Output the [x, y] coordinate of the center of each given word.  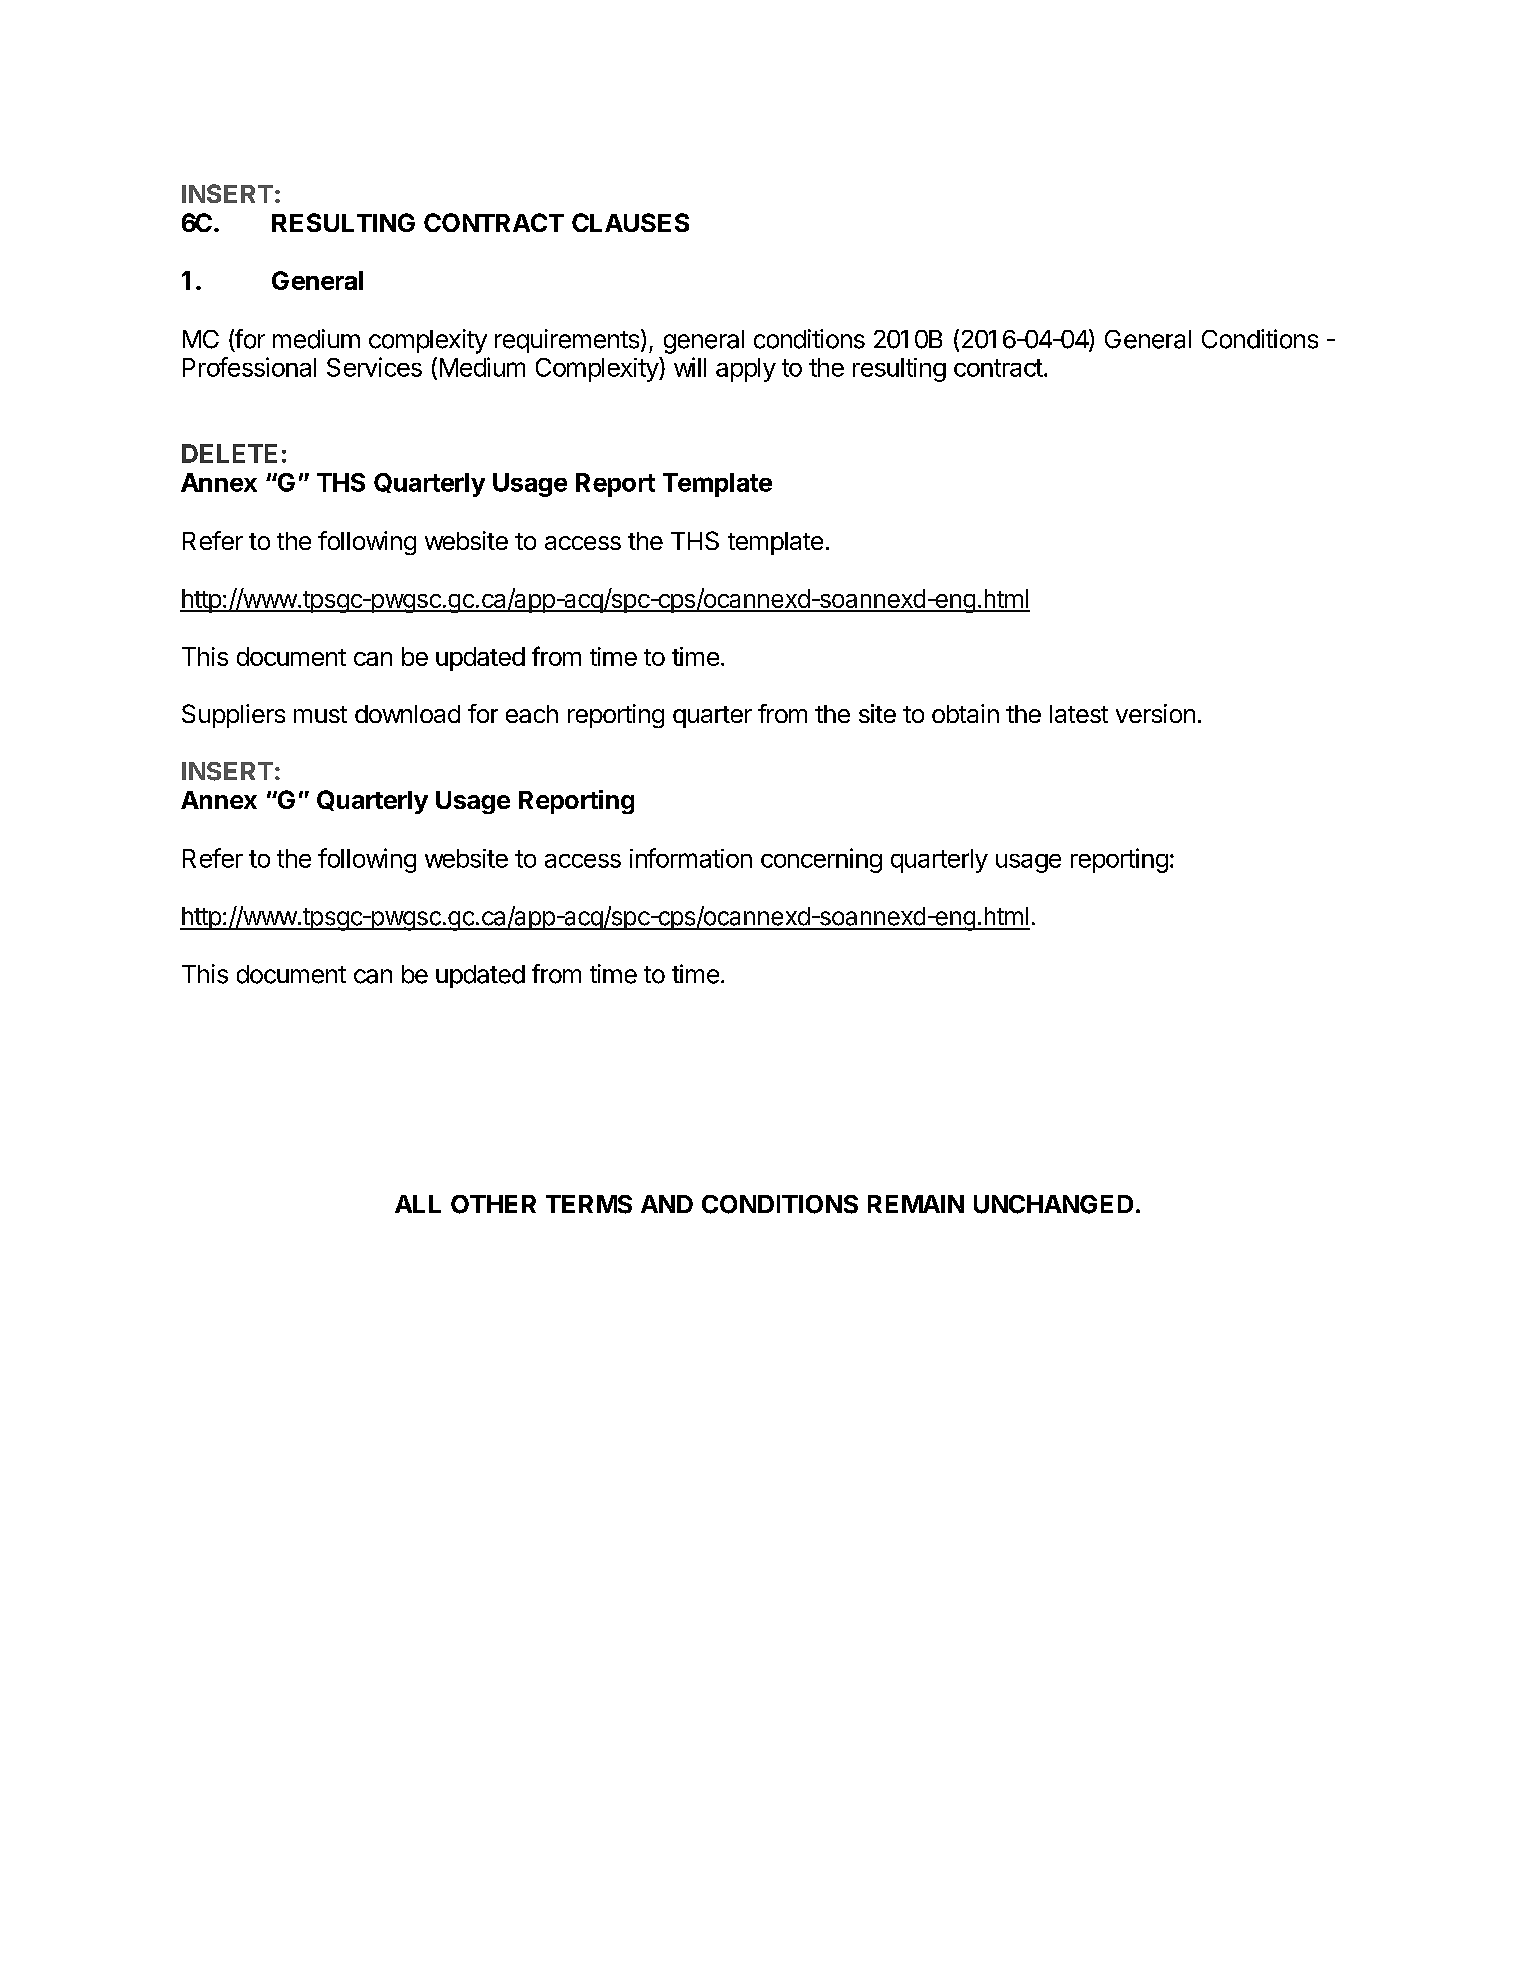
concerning [821, 860]
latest [1079, 714]
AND [667, 1204]
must [320, 714]
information [691, 858]
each [532, 714]
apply [746, 370]
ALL [418, 1204]
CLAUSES [630, 222]
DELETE [229, 453]
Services [374, 367]
